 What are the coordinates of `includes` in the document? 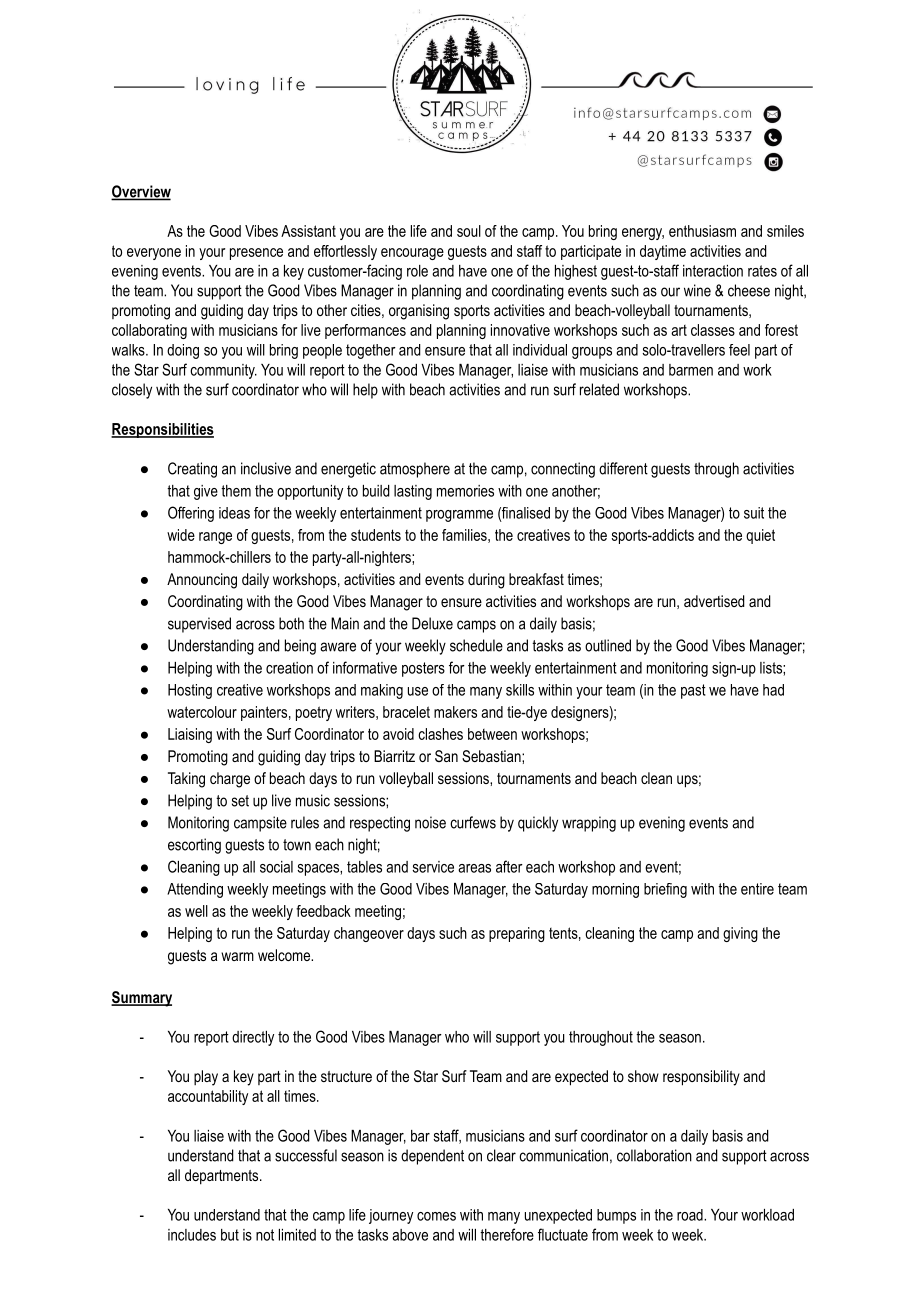 It's located at (192, 1235).
